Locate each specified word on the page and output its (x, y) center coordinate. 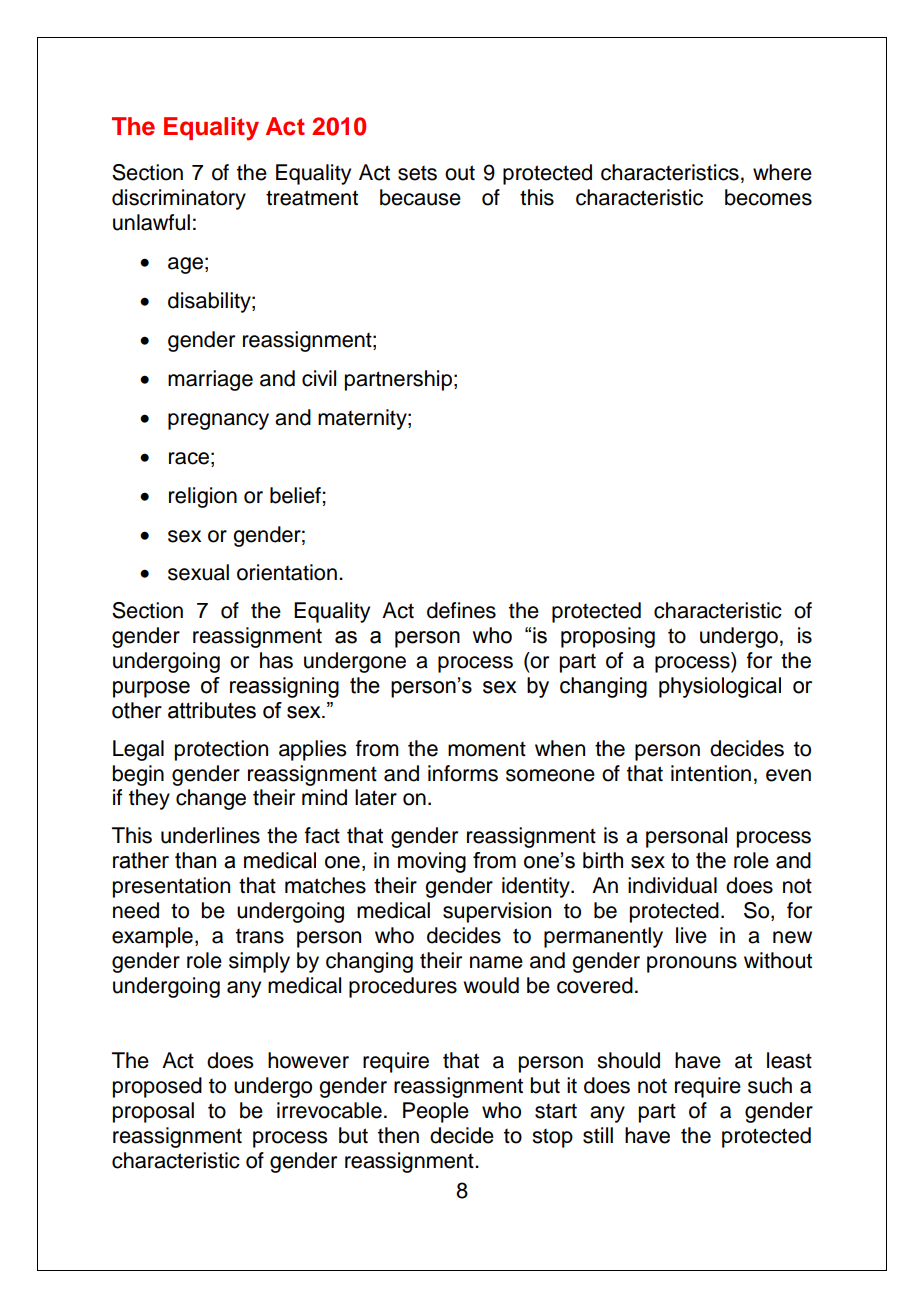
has (276, 660)
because (420, 197)
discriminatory (179, 199)
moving (432, 862)
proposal (153, 1112)
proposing (608, 637)
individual (672, 885)
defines (461, 610)
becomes (768, 197)
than (195, 860)
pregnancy (218, 421)
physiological (720, 687)
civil (319, 378)
